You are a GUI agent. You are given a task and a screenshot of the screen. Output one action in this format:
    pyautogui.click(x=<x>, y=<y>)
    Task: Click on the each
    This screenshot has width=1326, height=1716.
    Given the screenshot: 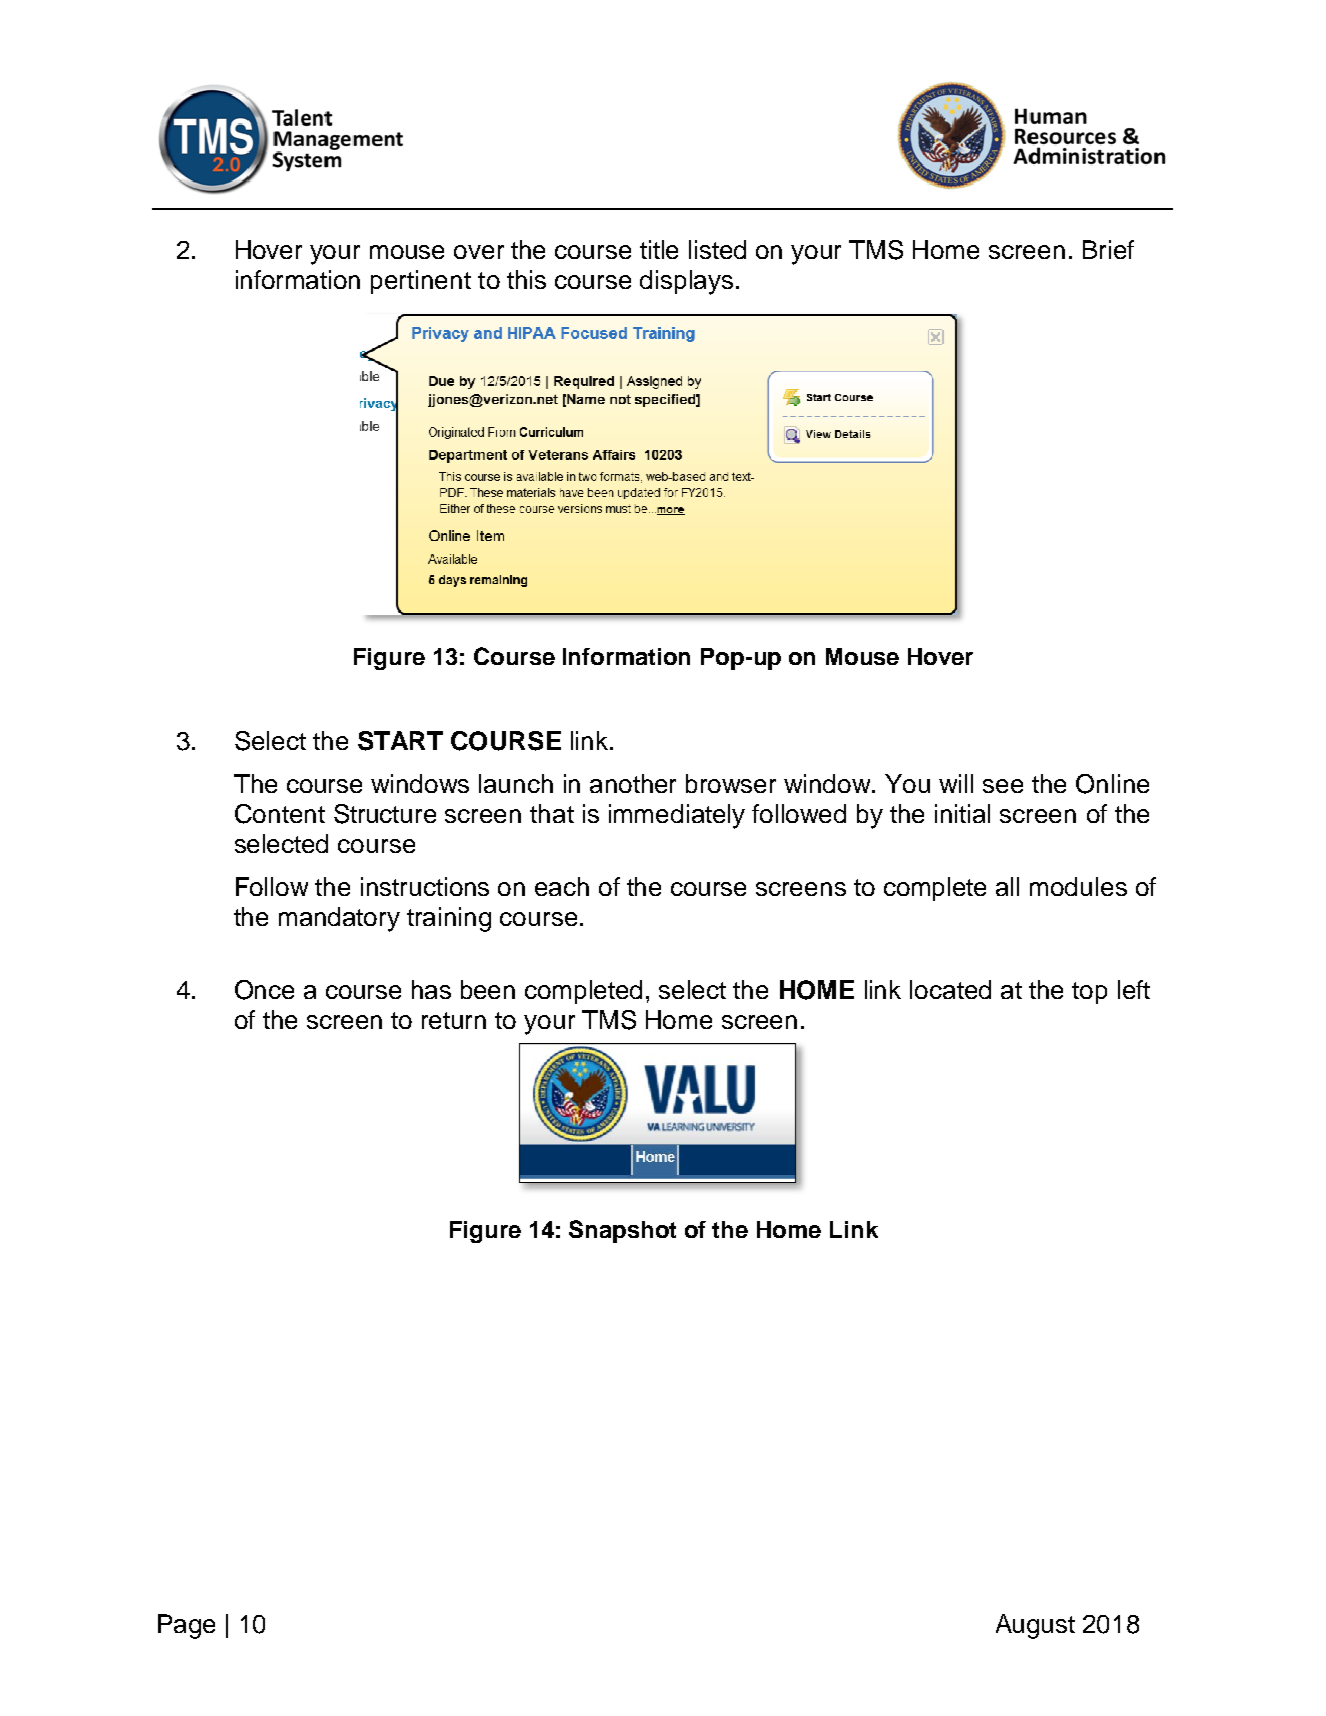 What is the action you would take?
    pyautogui.click(x=562, y=886)
